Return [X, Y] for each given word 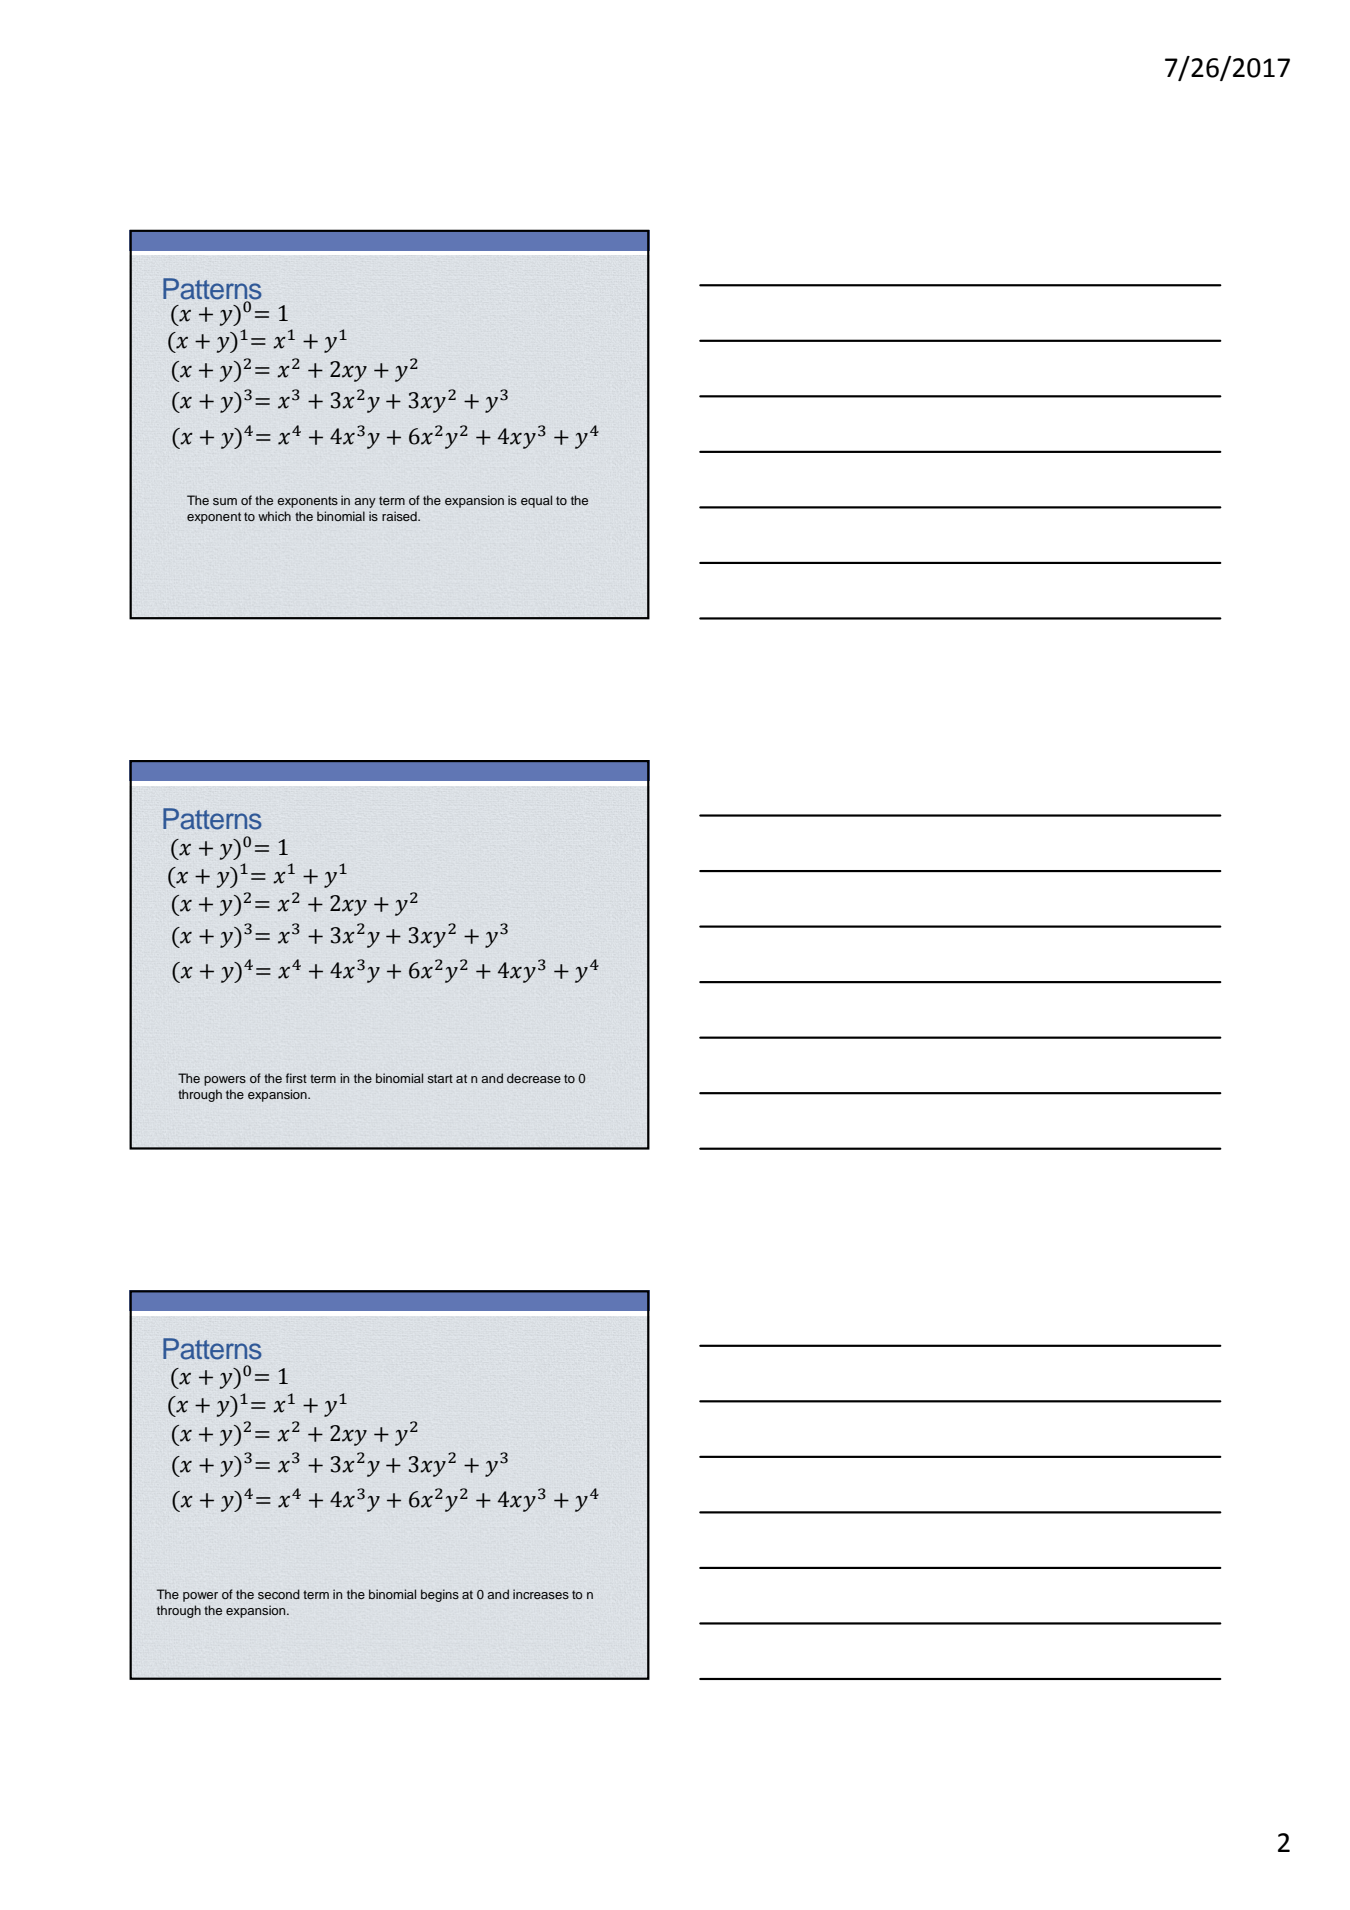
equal [536, 501]
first [296, 1078]
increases [541, 1594]
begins [440, 1595]
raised [400, 516]
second [279, 1594]
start [440, 1078]
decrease [534, 1078]
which [274, 516]
